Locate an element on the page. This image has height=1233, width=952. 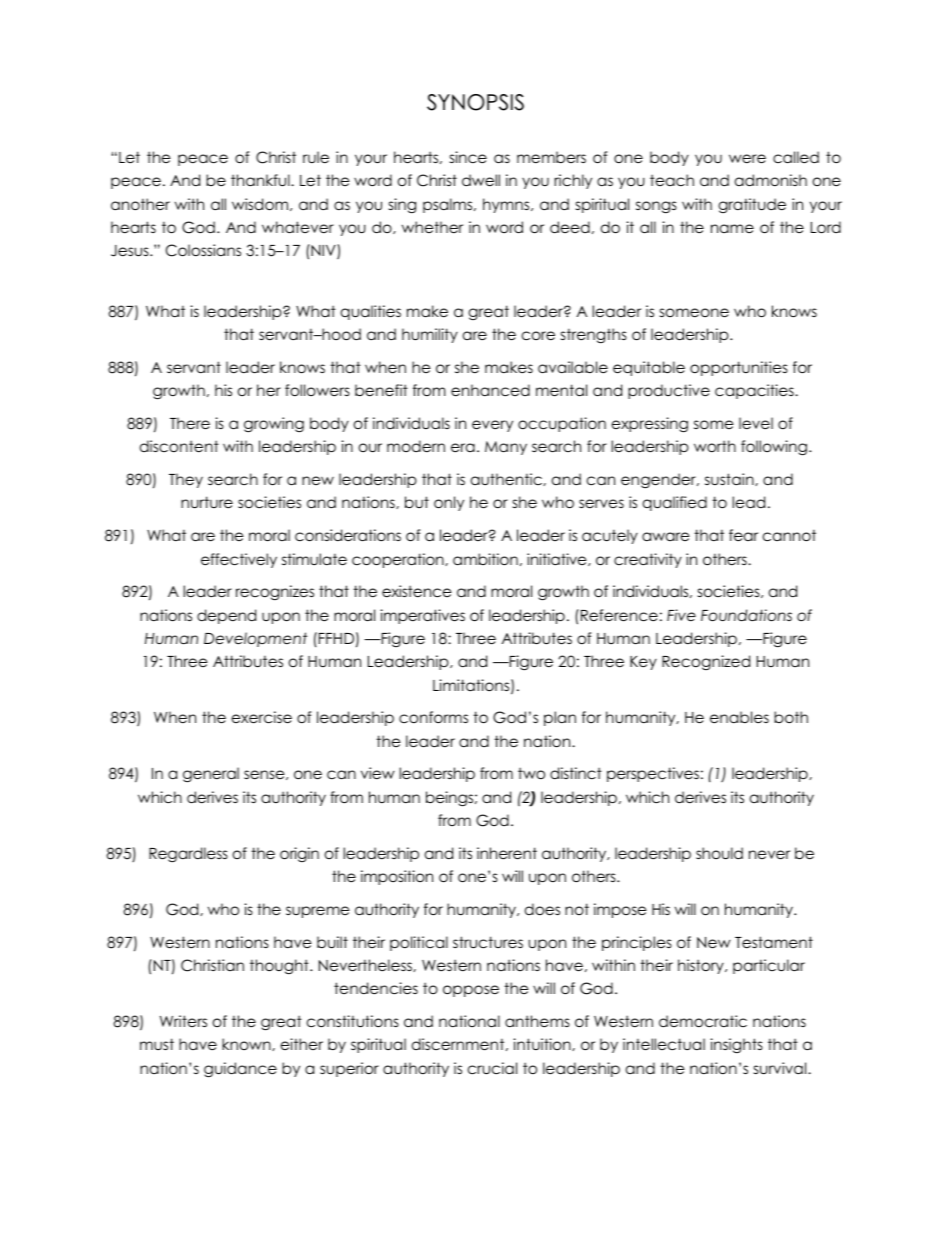
There is located at coordinates (190, 423).
